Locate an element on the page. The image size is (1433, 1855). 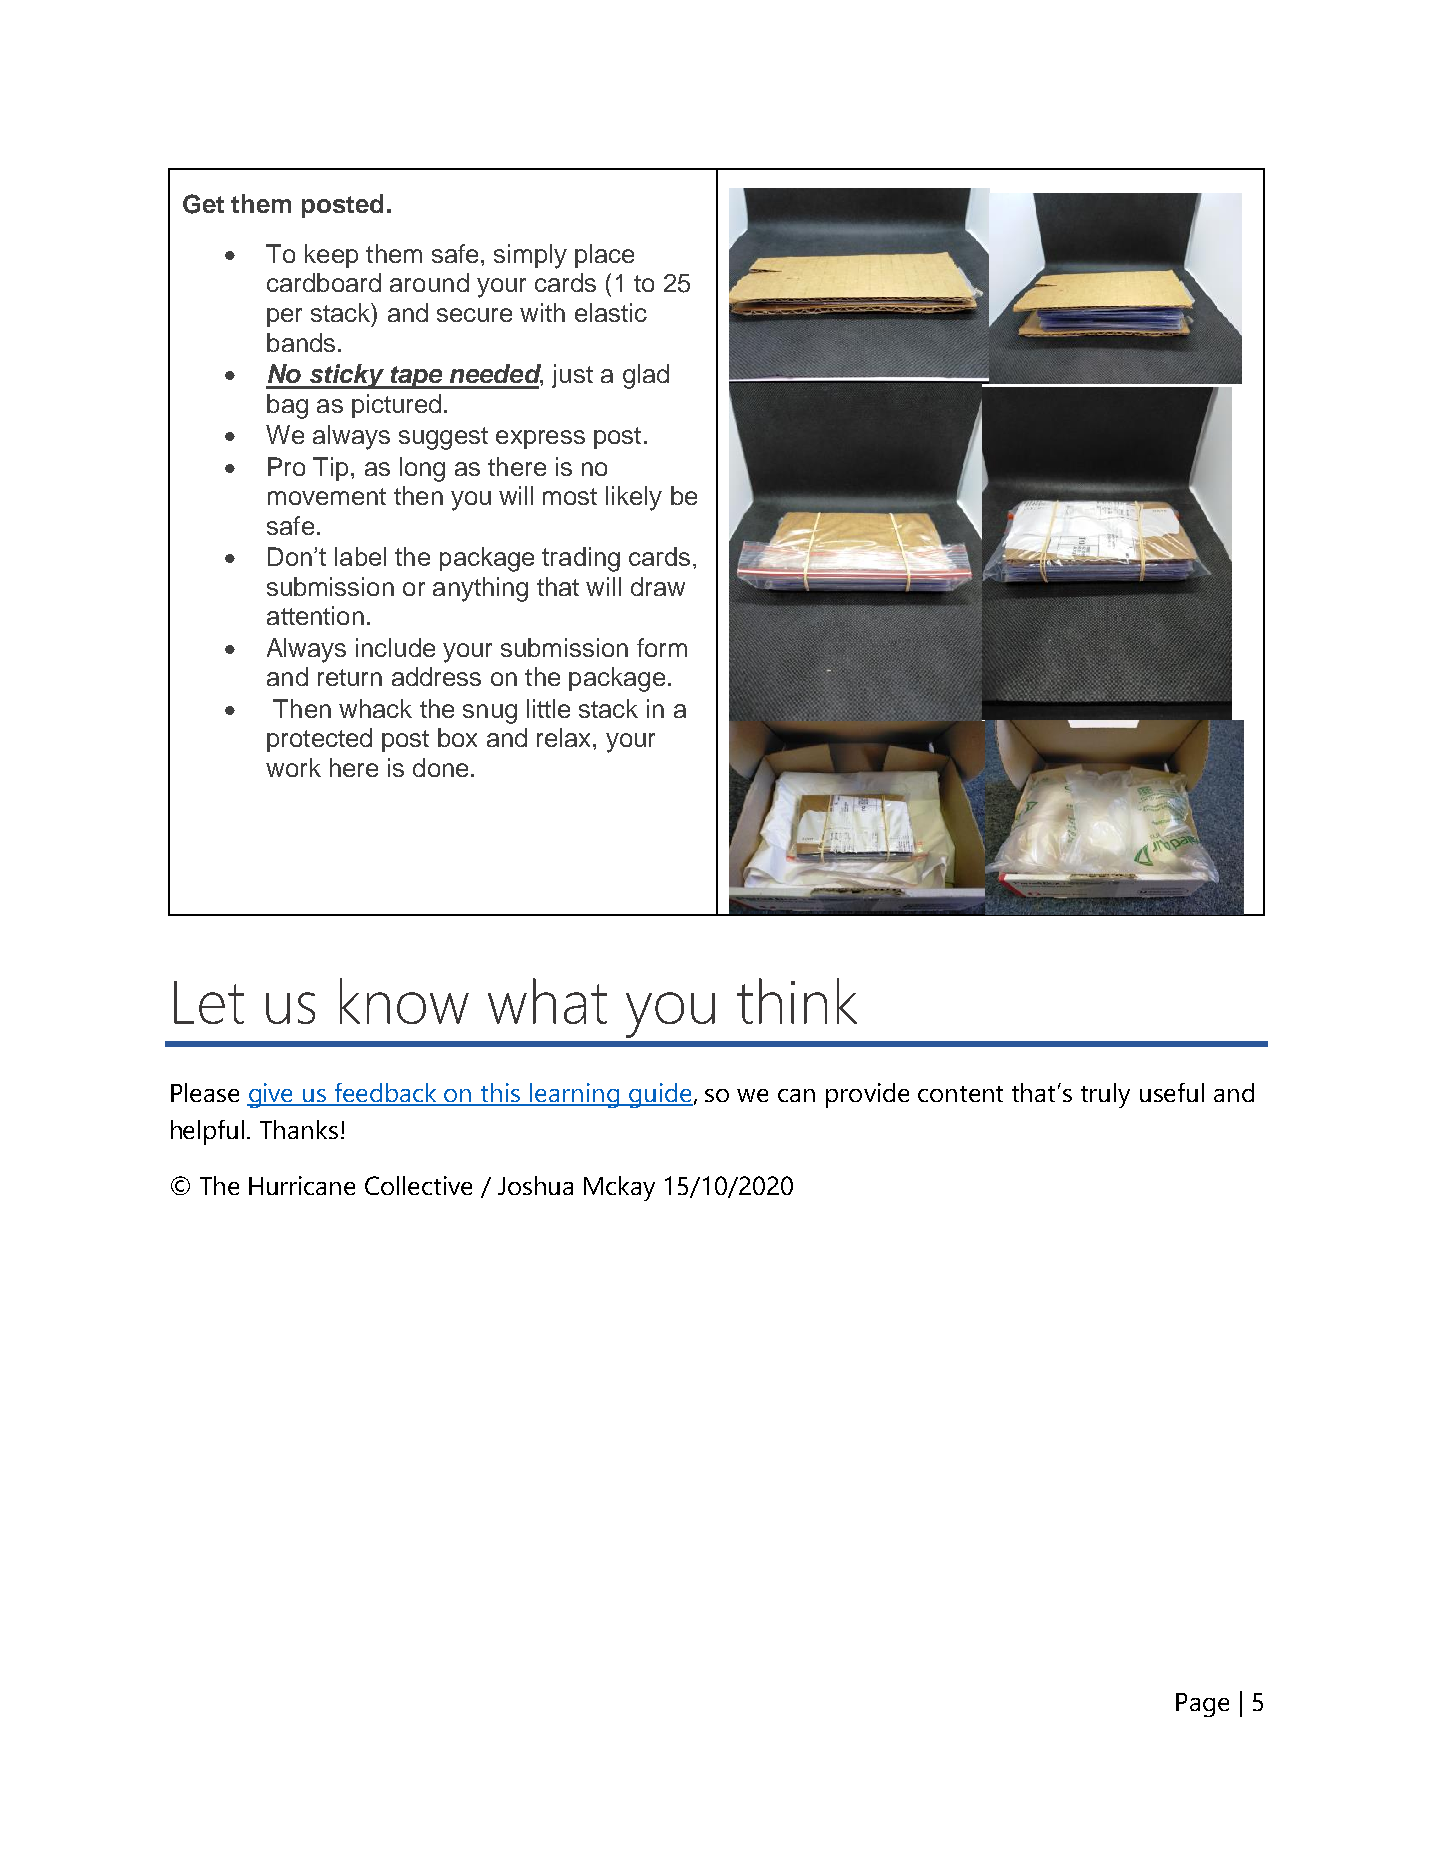
Page is located at coordinates (1202, 1705).
